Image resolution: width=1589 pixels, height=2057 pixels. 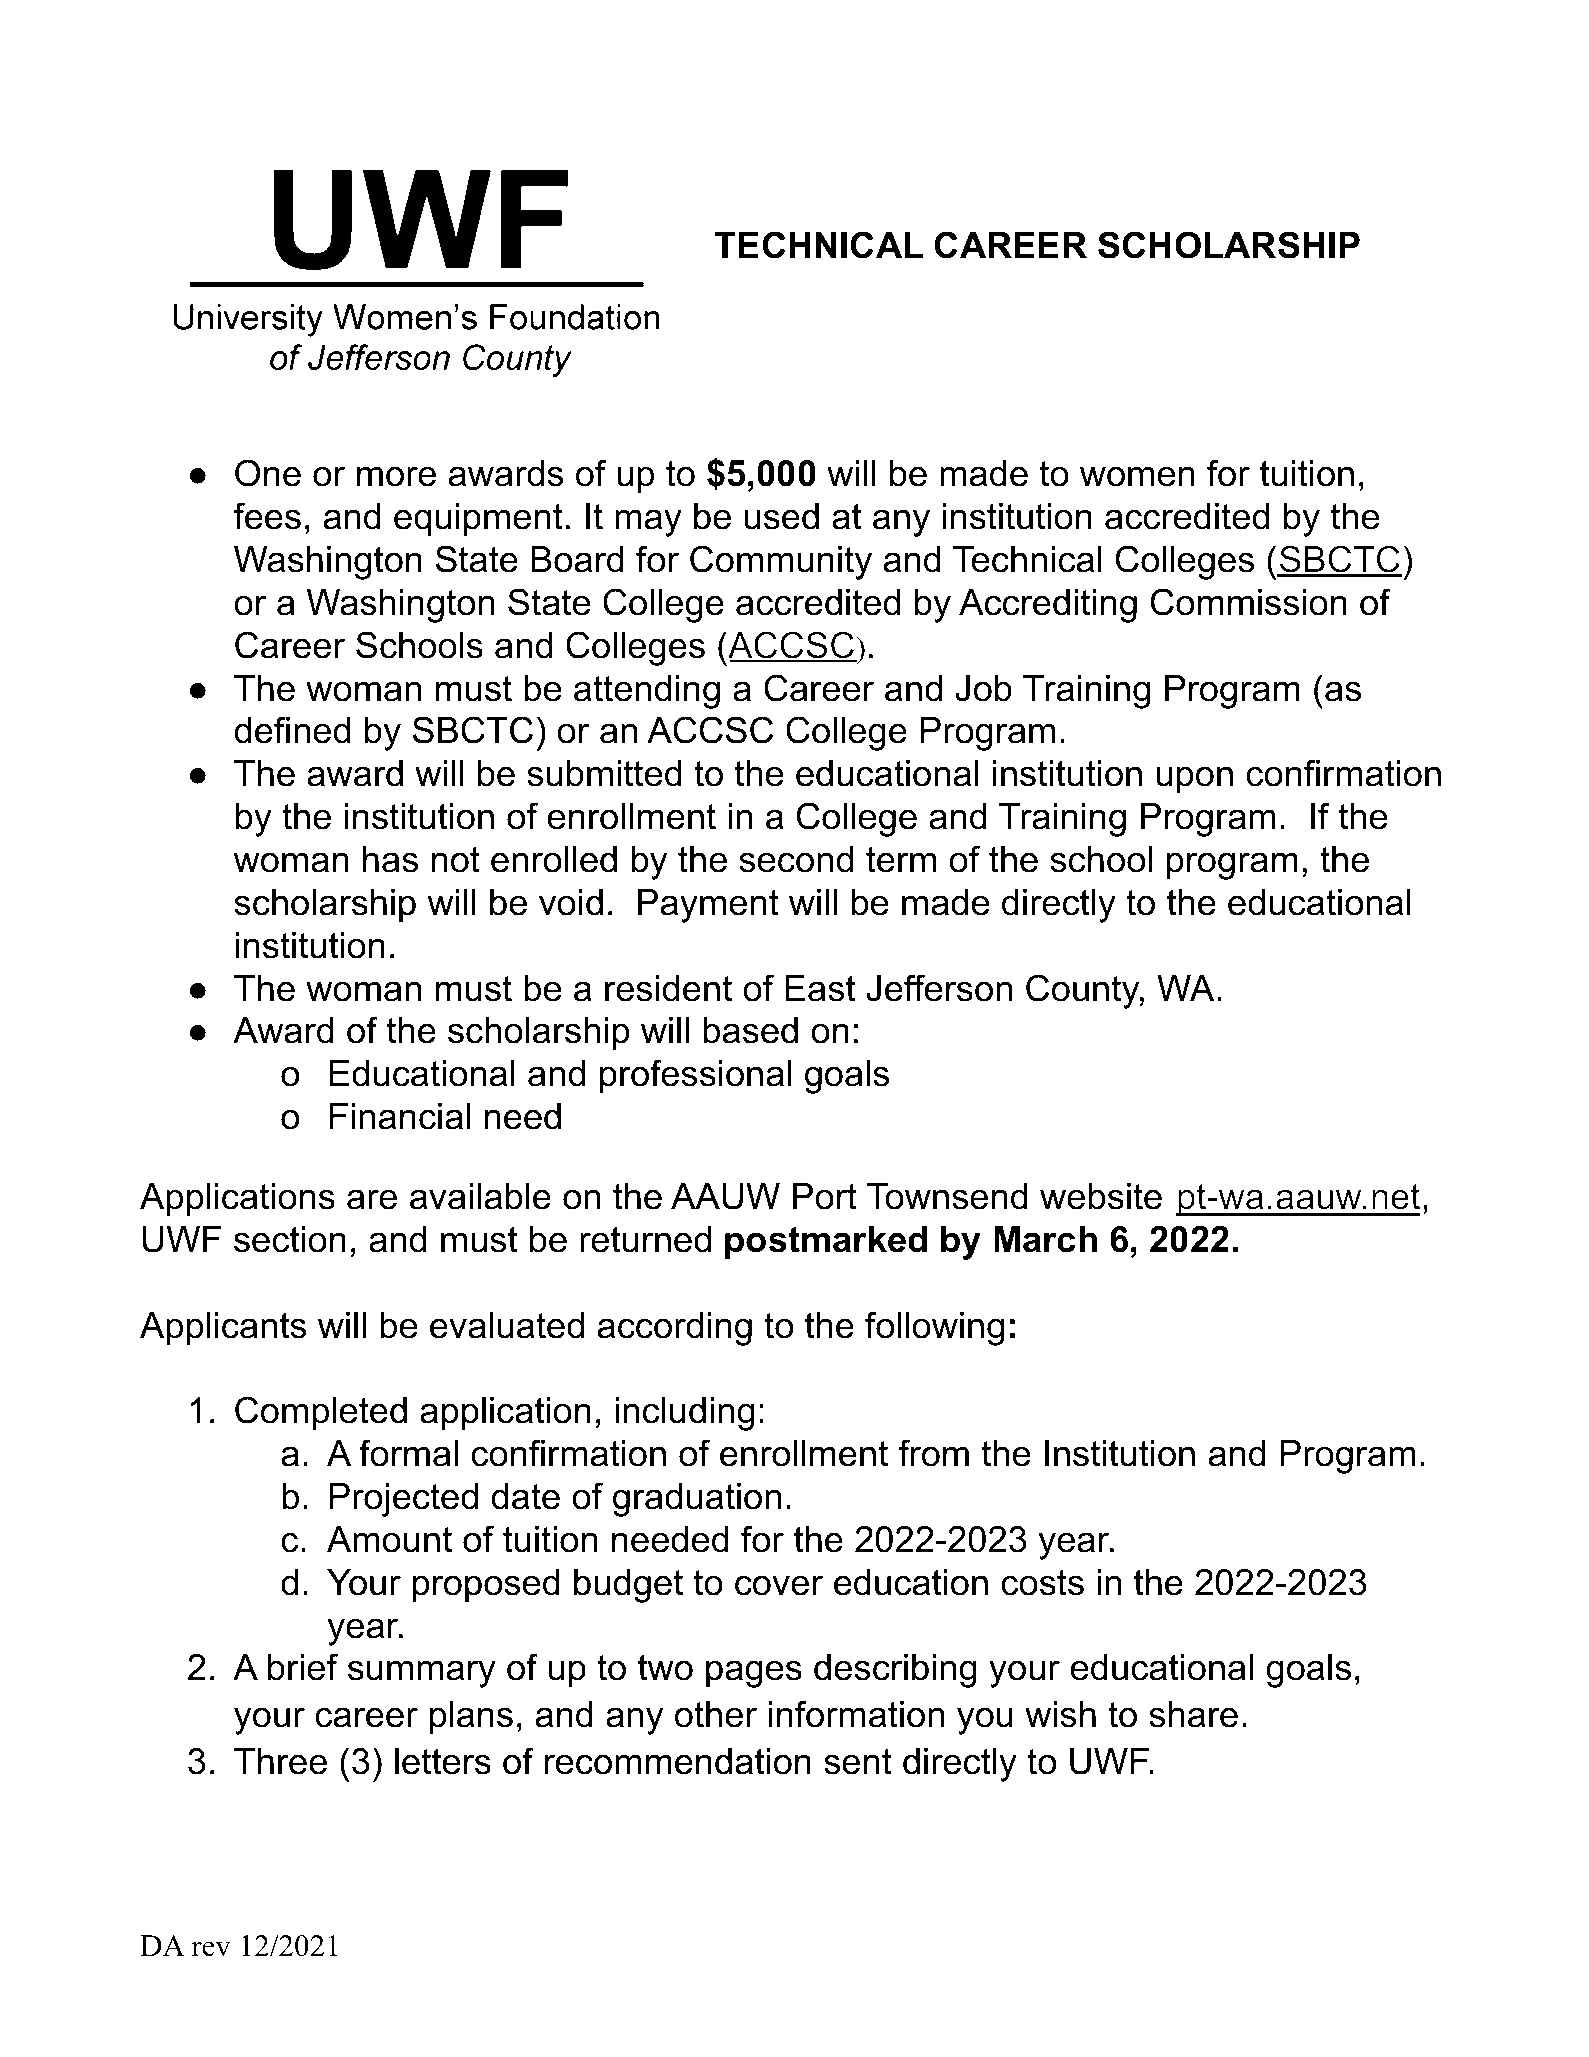 What do you see at coordinates (1060, 1714) in the screenshot?
I see `wish` at bounding box center [1060, 1714].
